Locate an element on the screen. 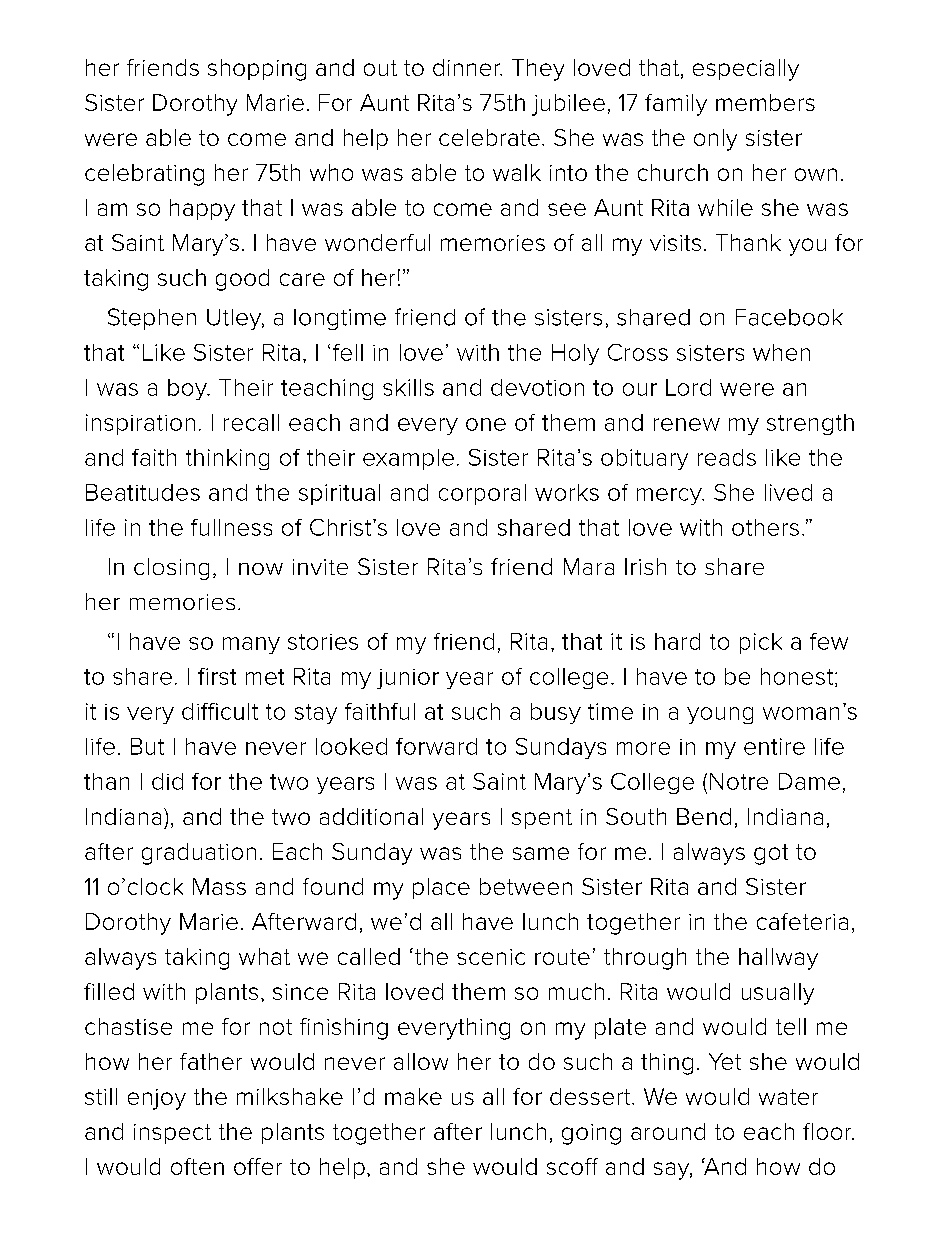  when is located at coordinates (781, 352).
